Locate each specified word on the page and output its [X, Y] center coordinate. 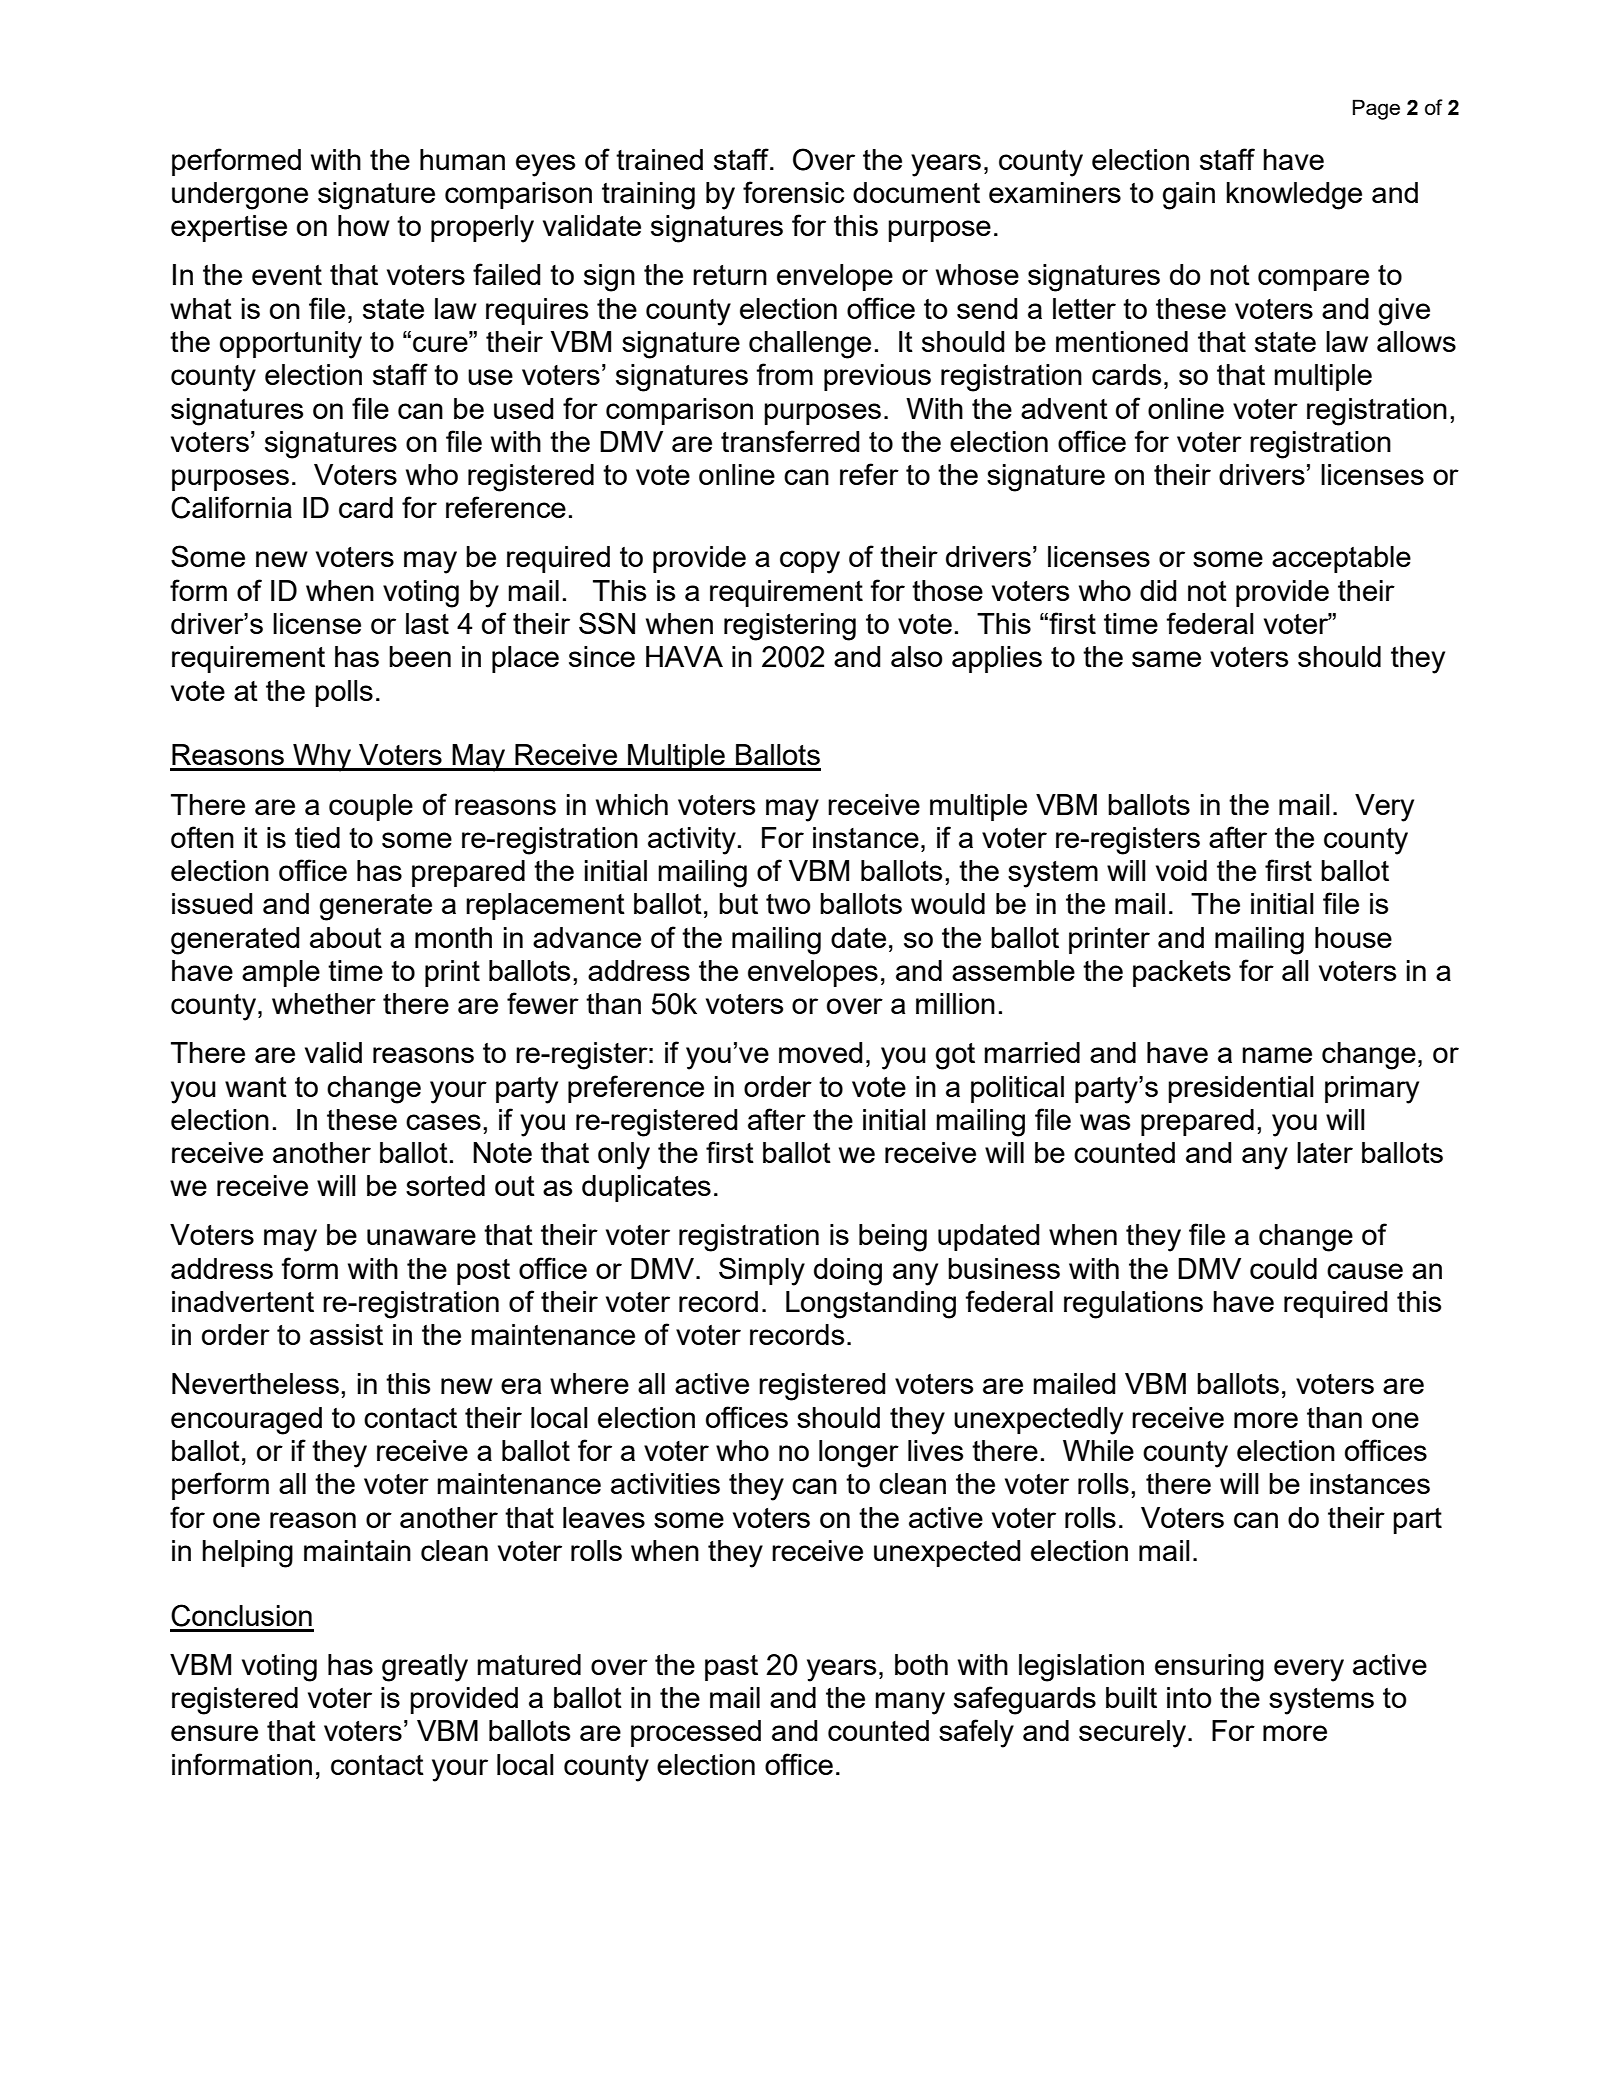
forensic [793, 192]
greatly [425, 1668]
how [364, 225]
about [346, 937]
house [1353, 937]
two [788, 904]
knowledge [1294, 196]
